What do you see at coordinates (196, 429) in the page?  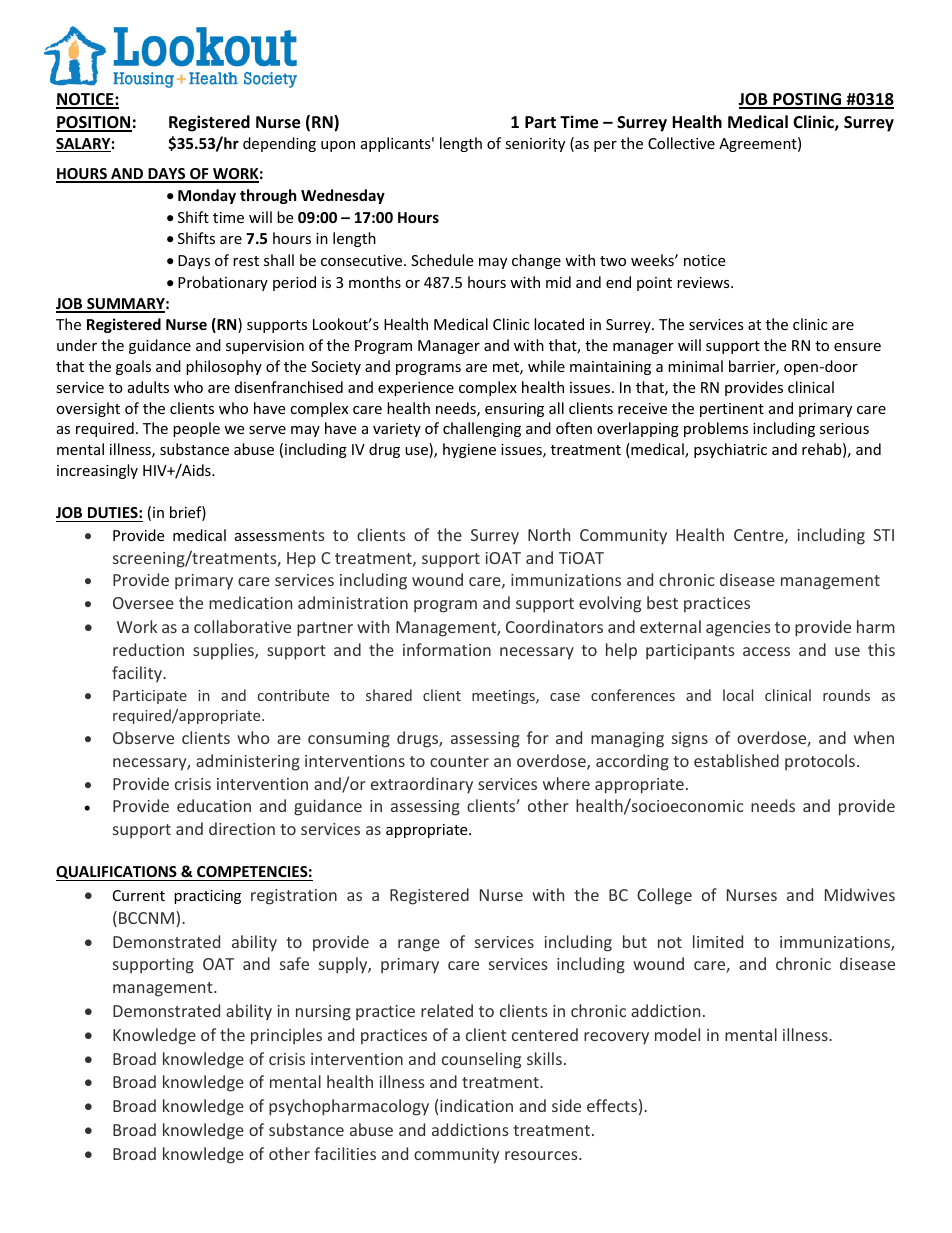 I see `people` at bounding box center [196, 429].
